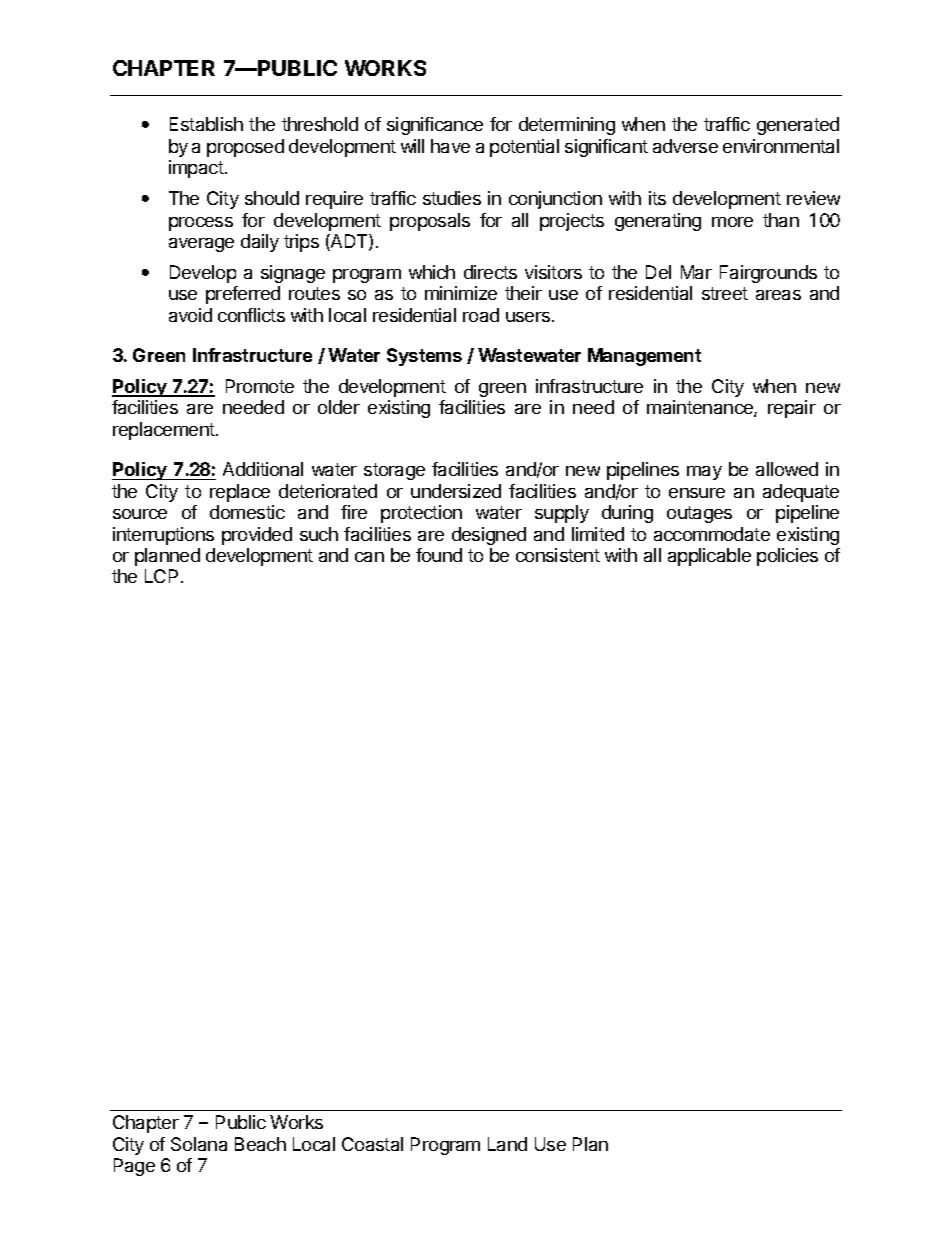 The height and width of the screenshot is (1233, 952). I want to click on applicable, so click(709, 557).
